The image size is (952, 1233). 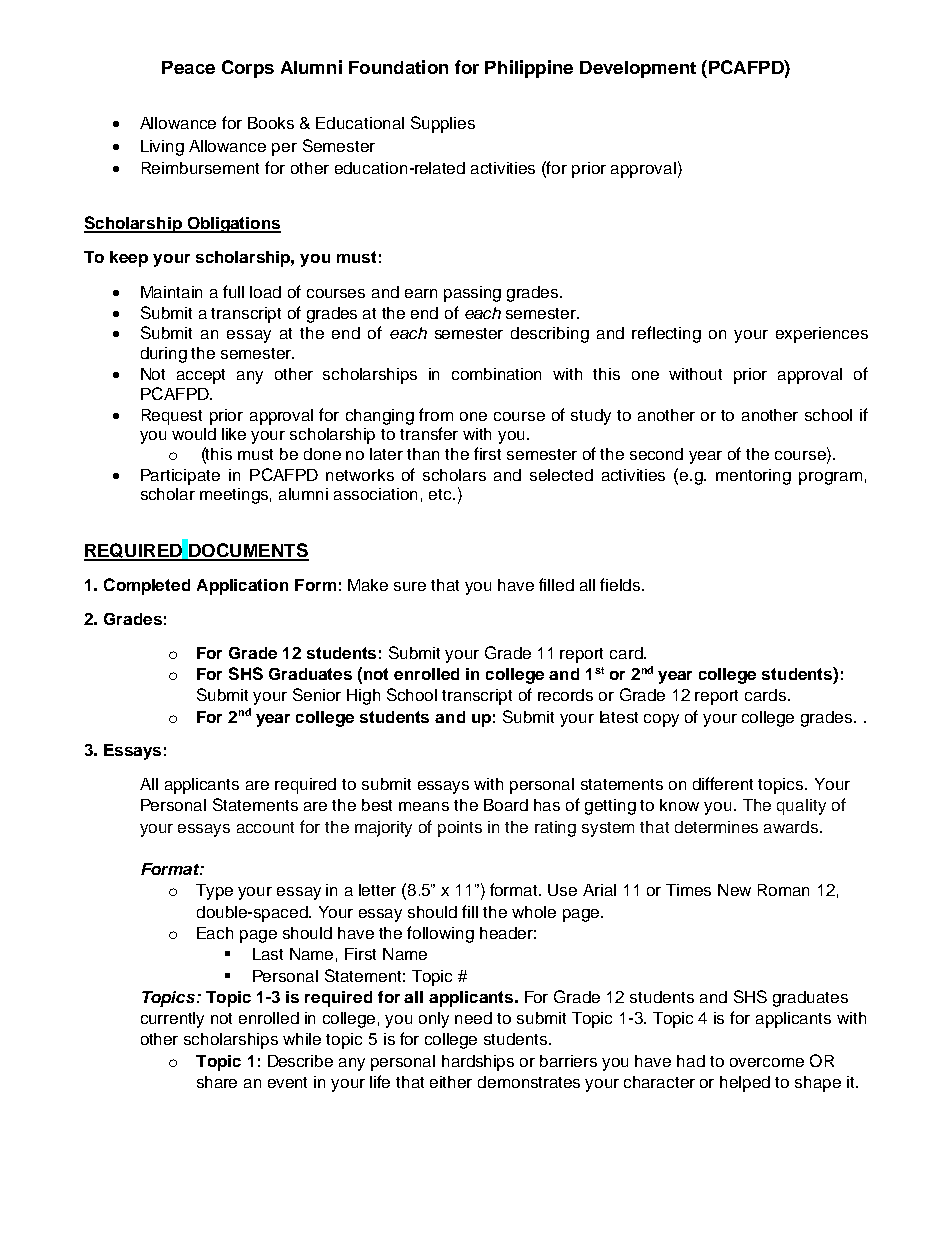 I want to click on Application, so click(x=242, y=587).
